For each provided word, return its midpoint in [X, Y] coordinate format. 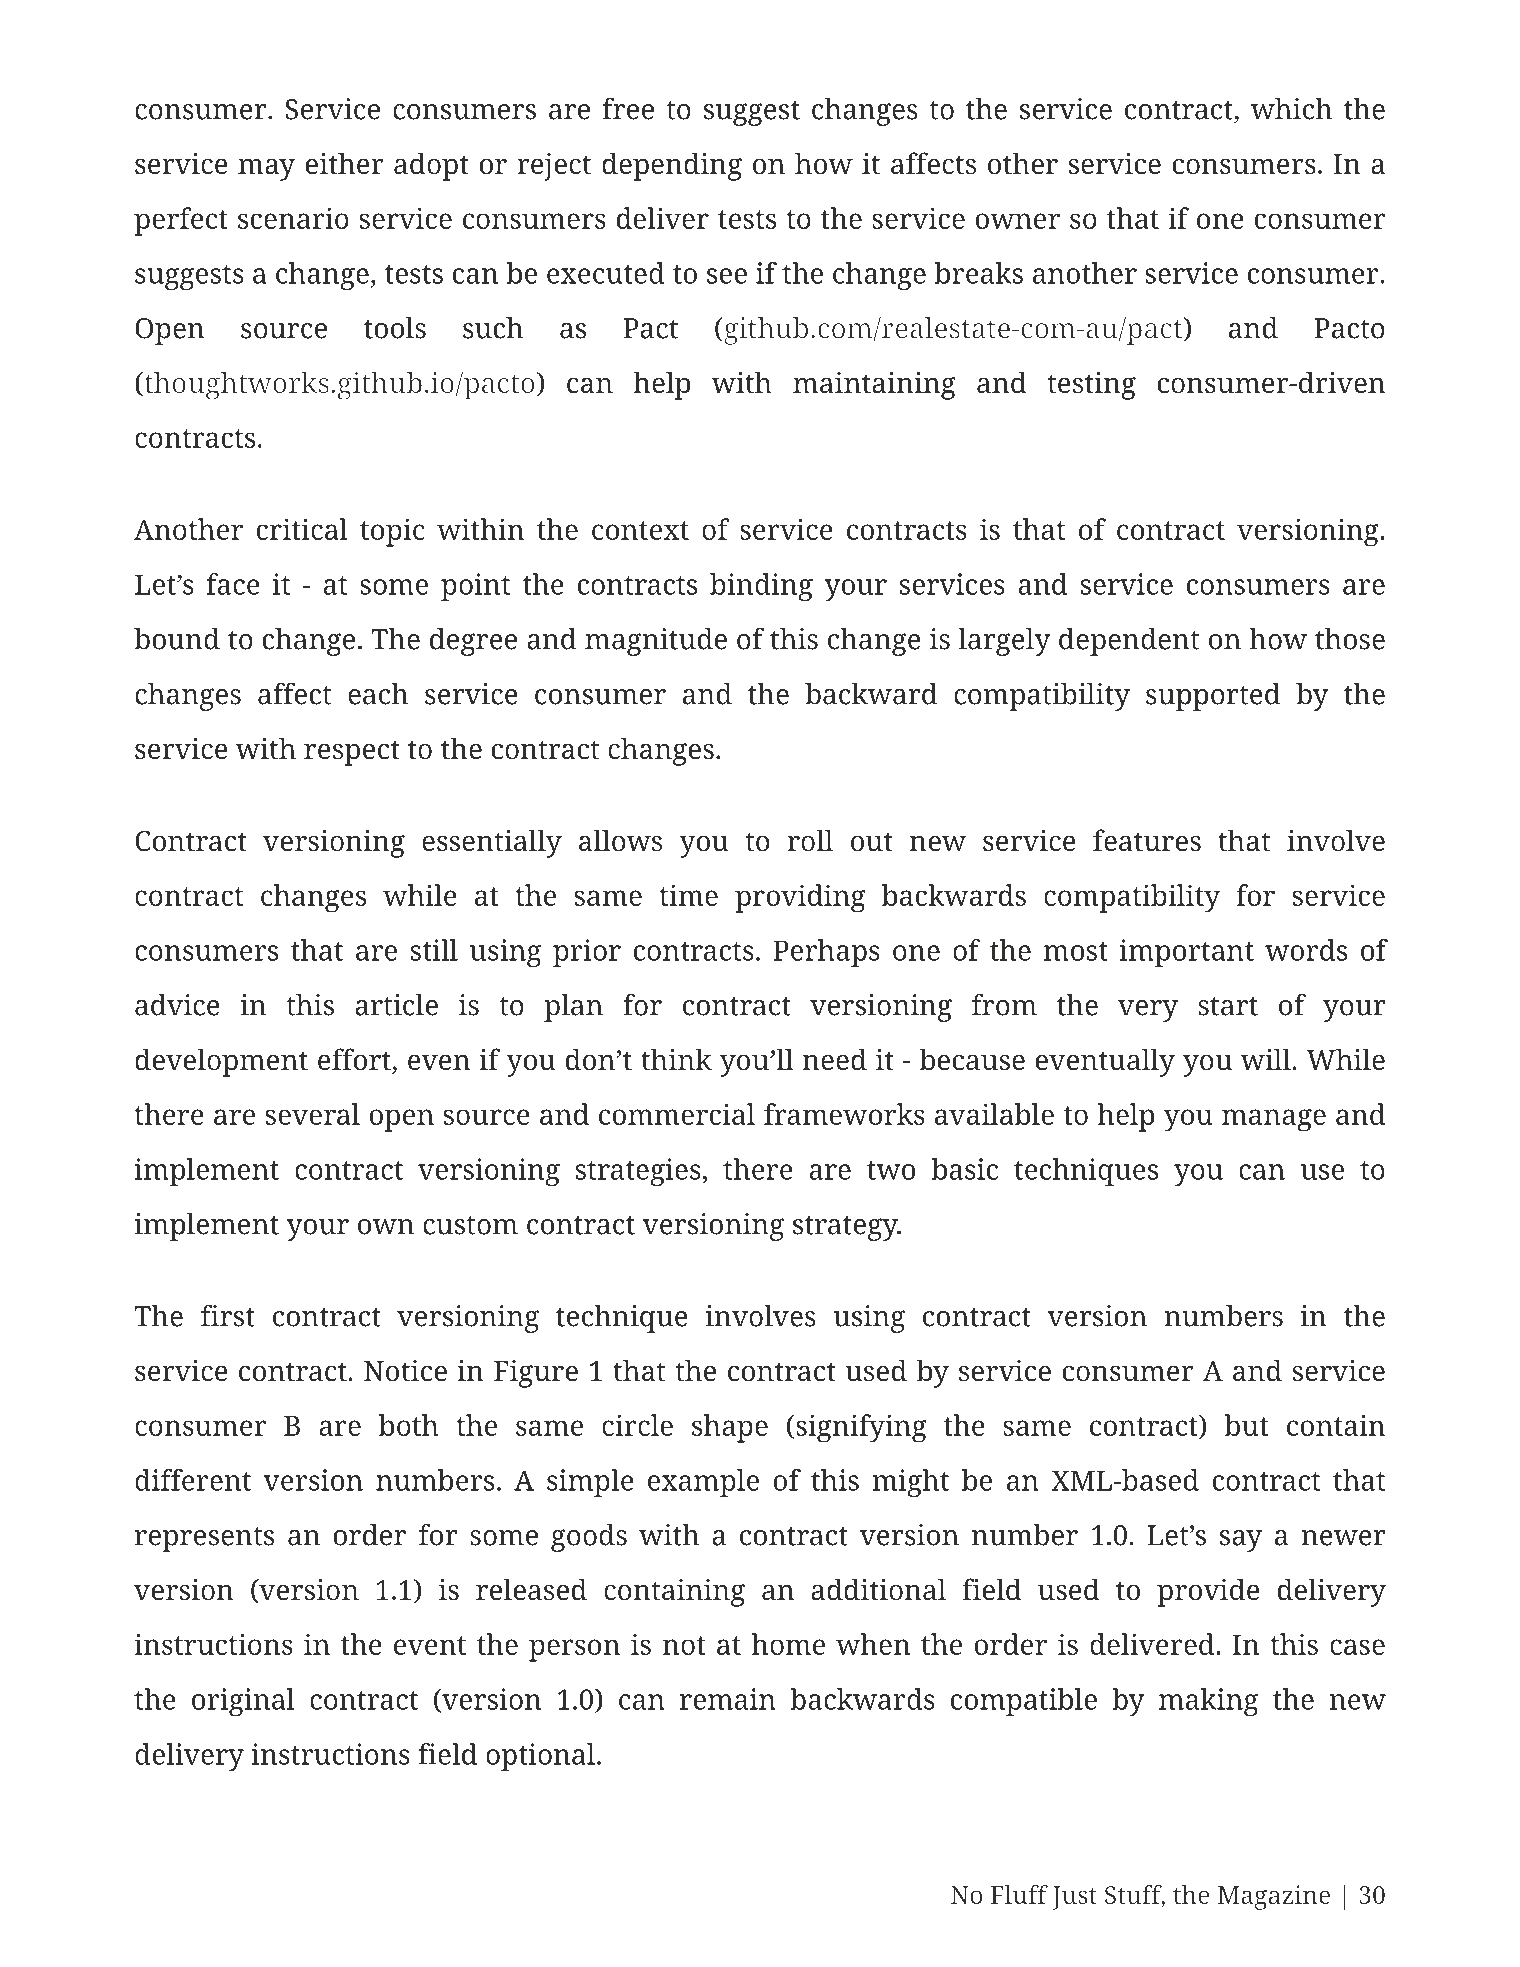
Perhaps [826, 953]
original [243, 1702]
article [396, 1005]
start [1228, 1006]
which [1291, 109]
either [345, 163]
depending [672, 166]
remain [728, 1699]
